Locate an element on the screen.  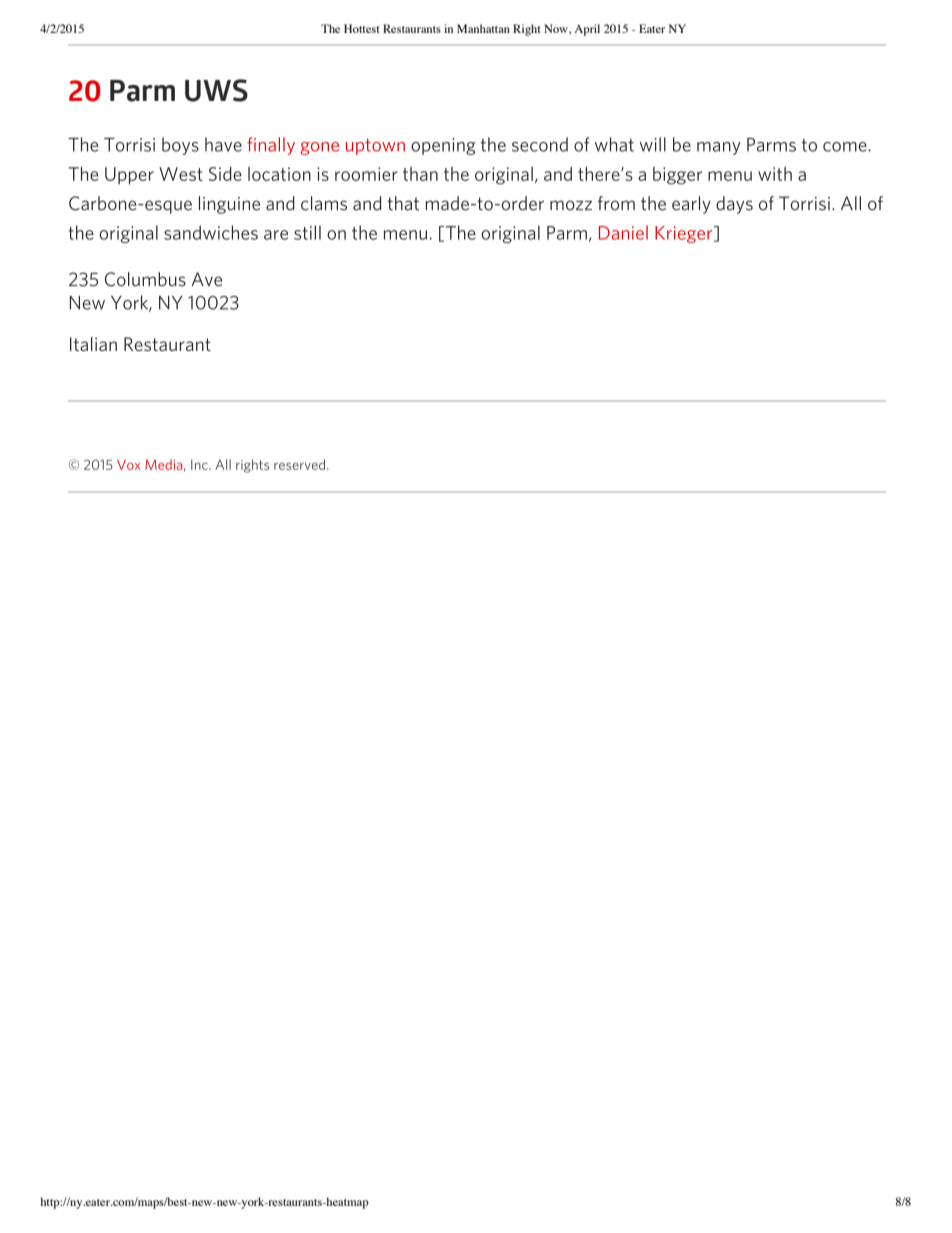
reserved is located at coordinates (301, 464).
